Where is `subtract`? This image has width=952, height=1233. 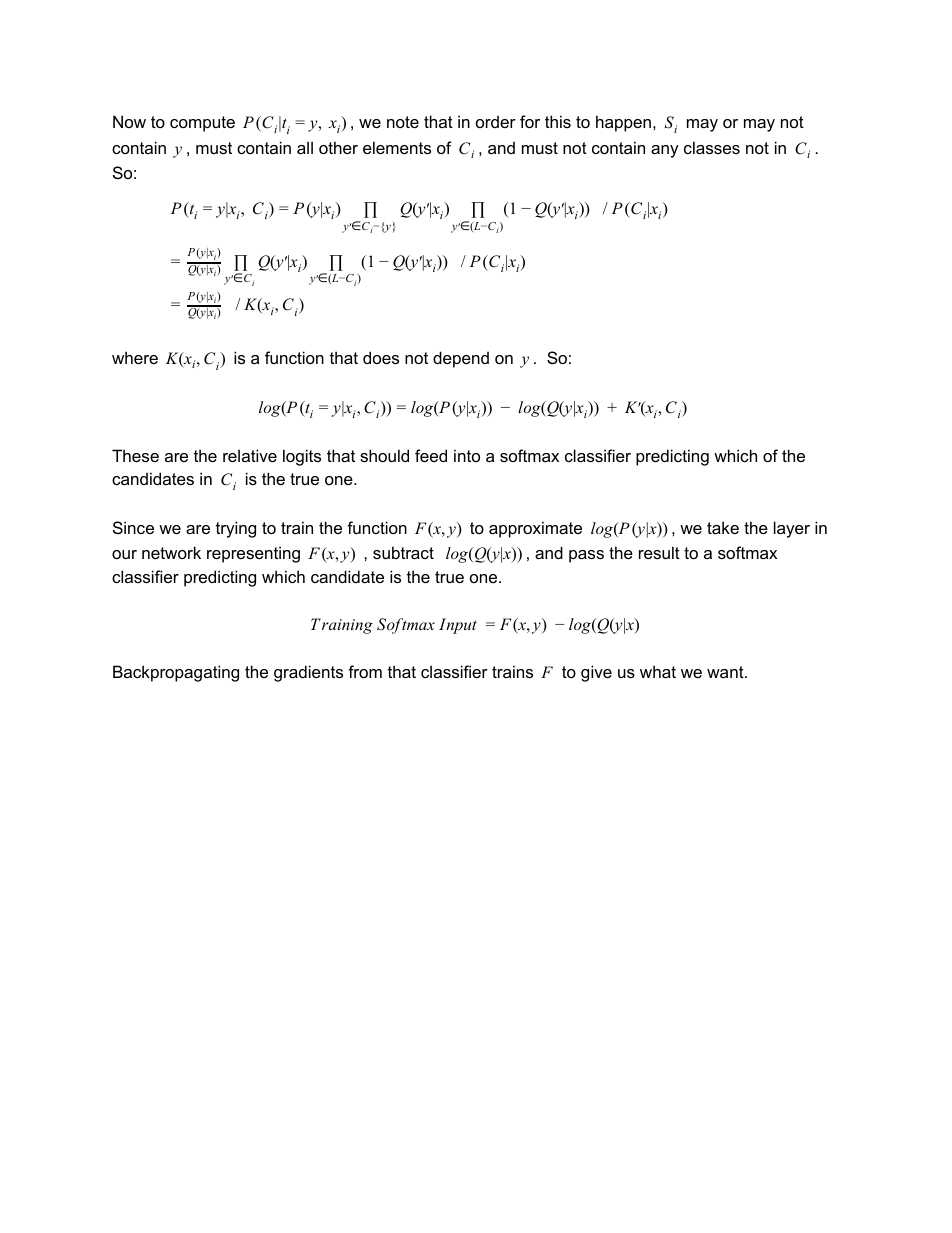 subtract is located at coordinates (403, 552).
